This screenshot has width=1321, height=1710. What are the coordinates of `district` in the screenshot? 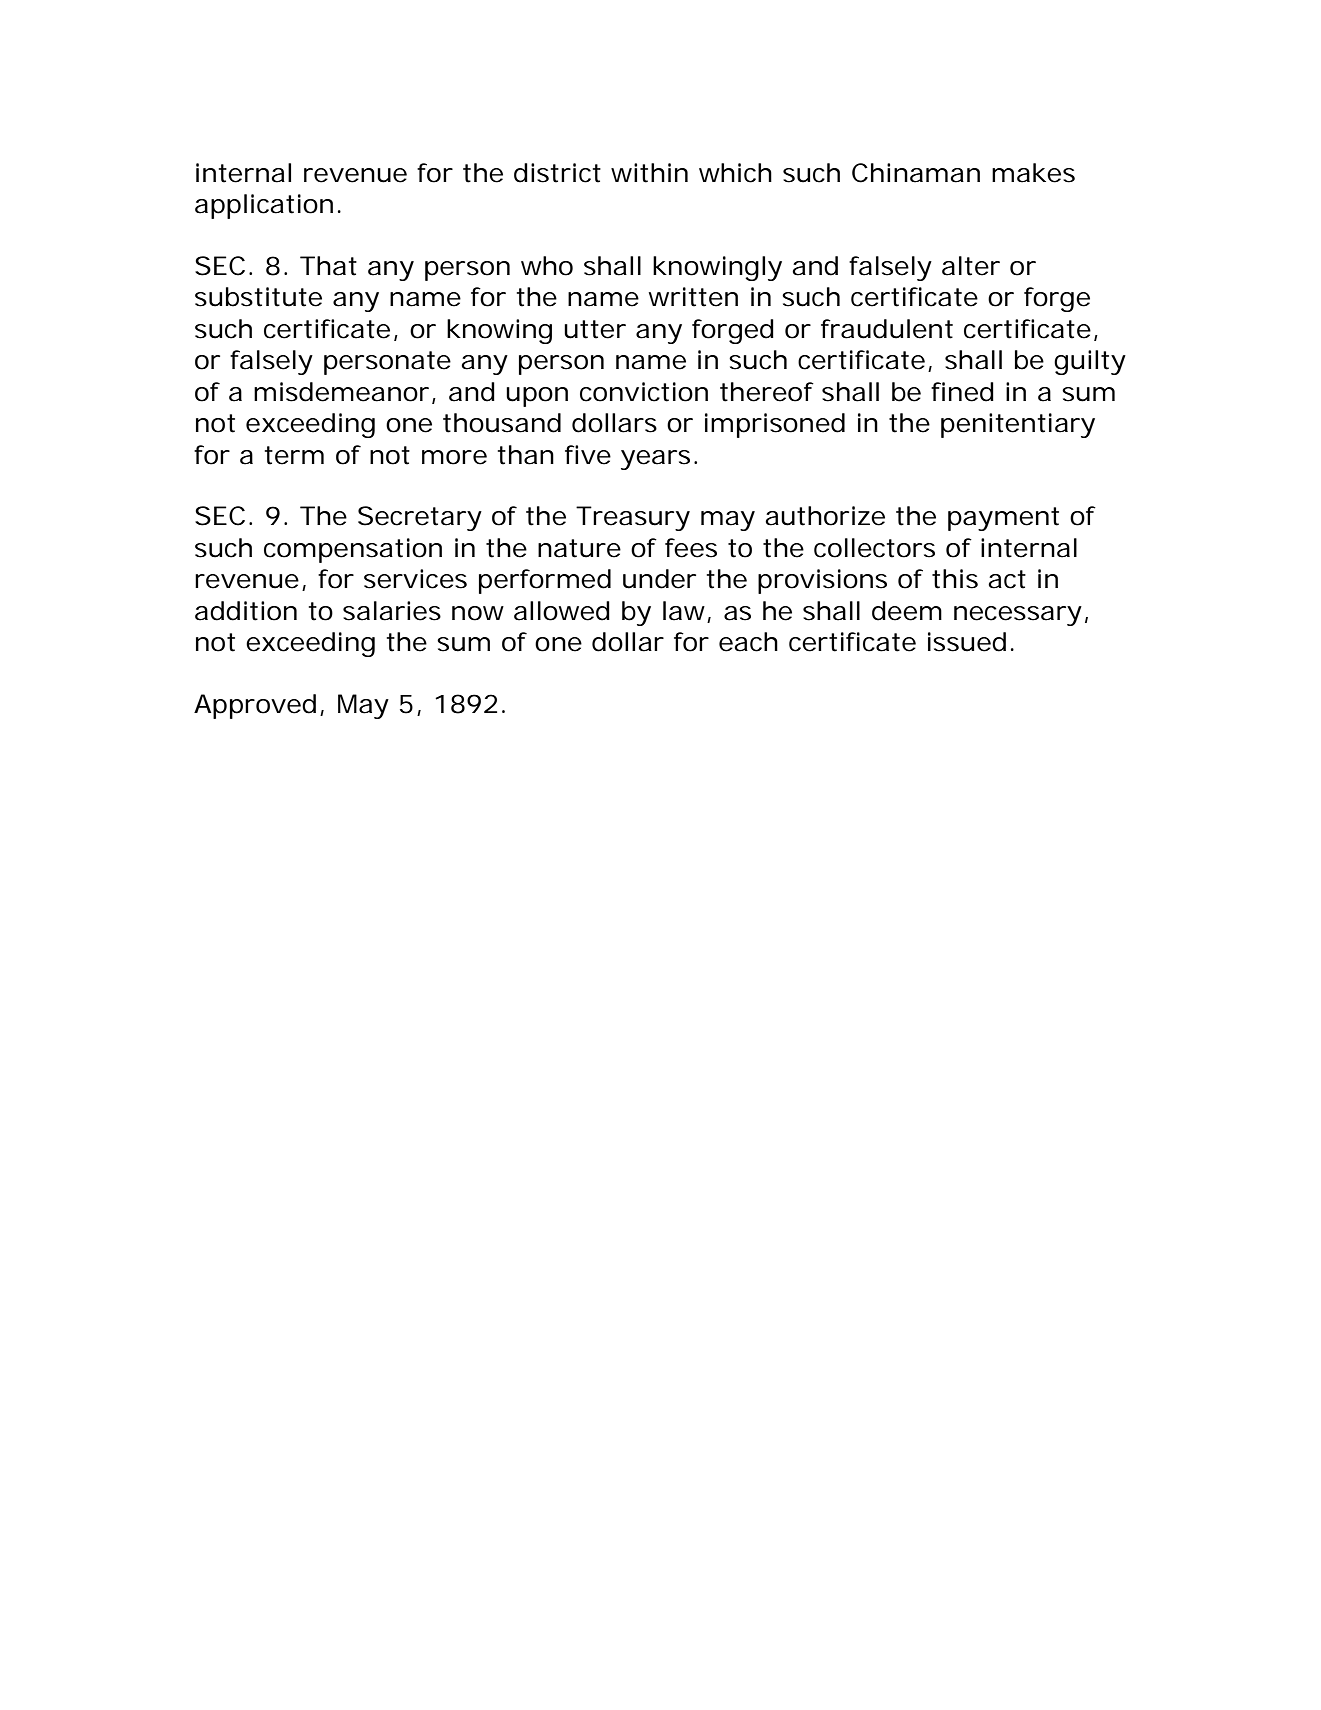 It's located at (557, 173).
